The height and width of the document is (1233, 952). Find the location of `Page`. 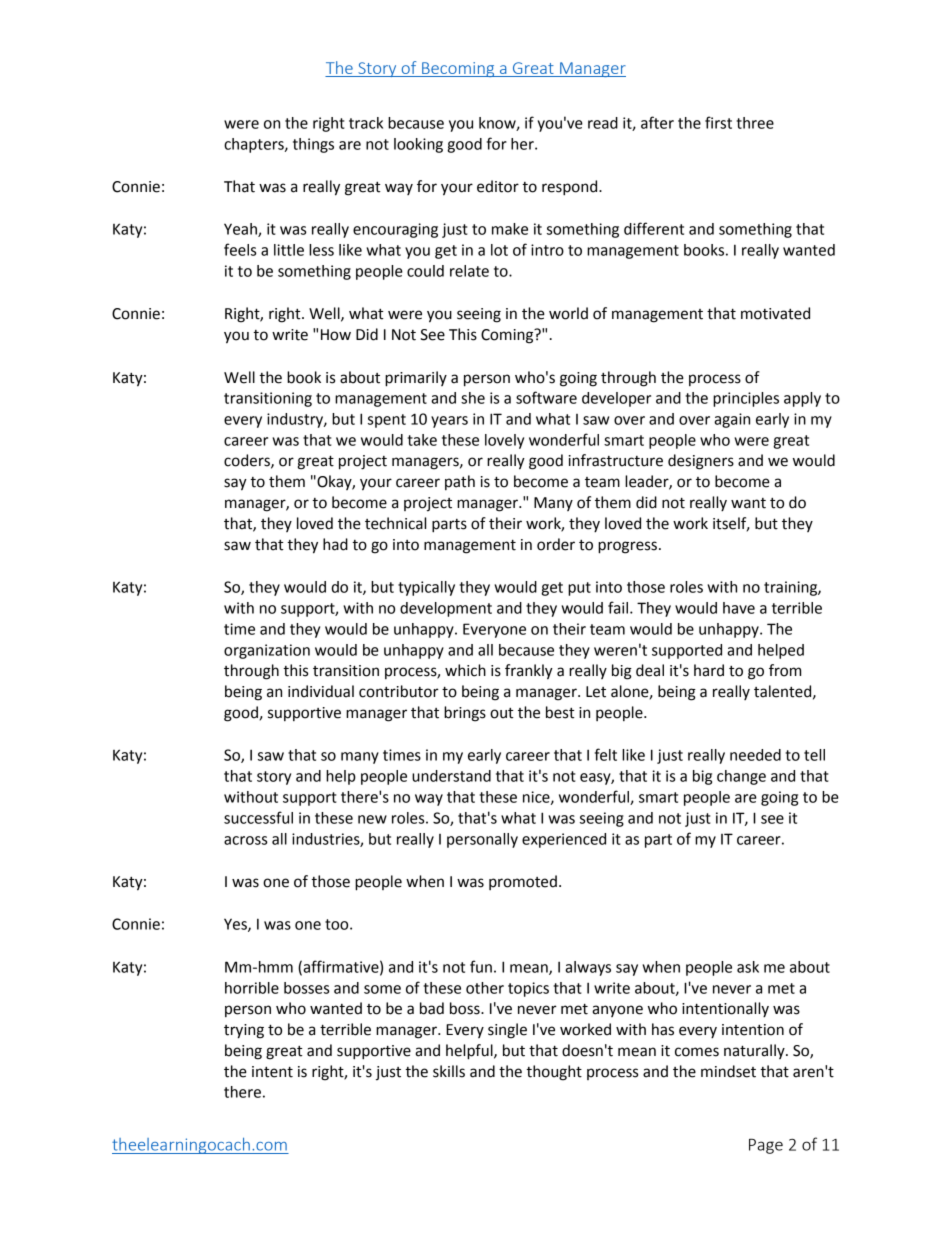

Page is located at coordinates (766, 1146).
